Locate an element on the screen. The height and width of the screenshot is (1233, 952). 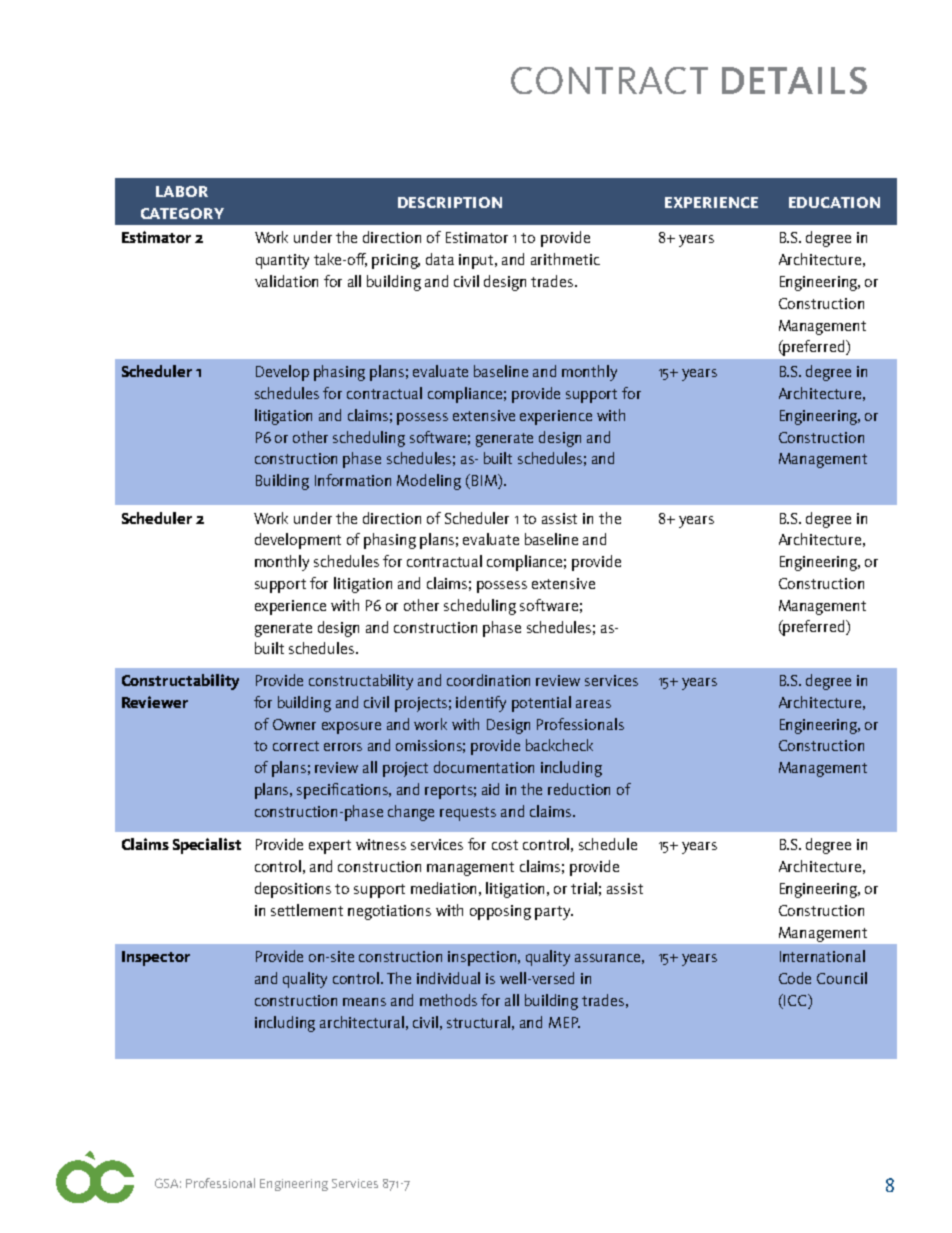
GSA is located at coordinates (168, 1183).
